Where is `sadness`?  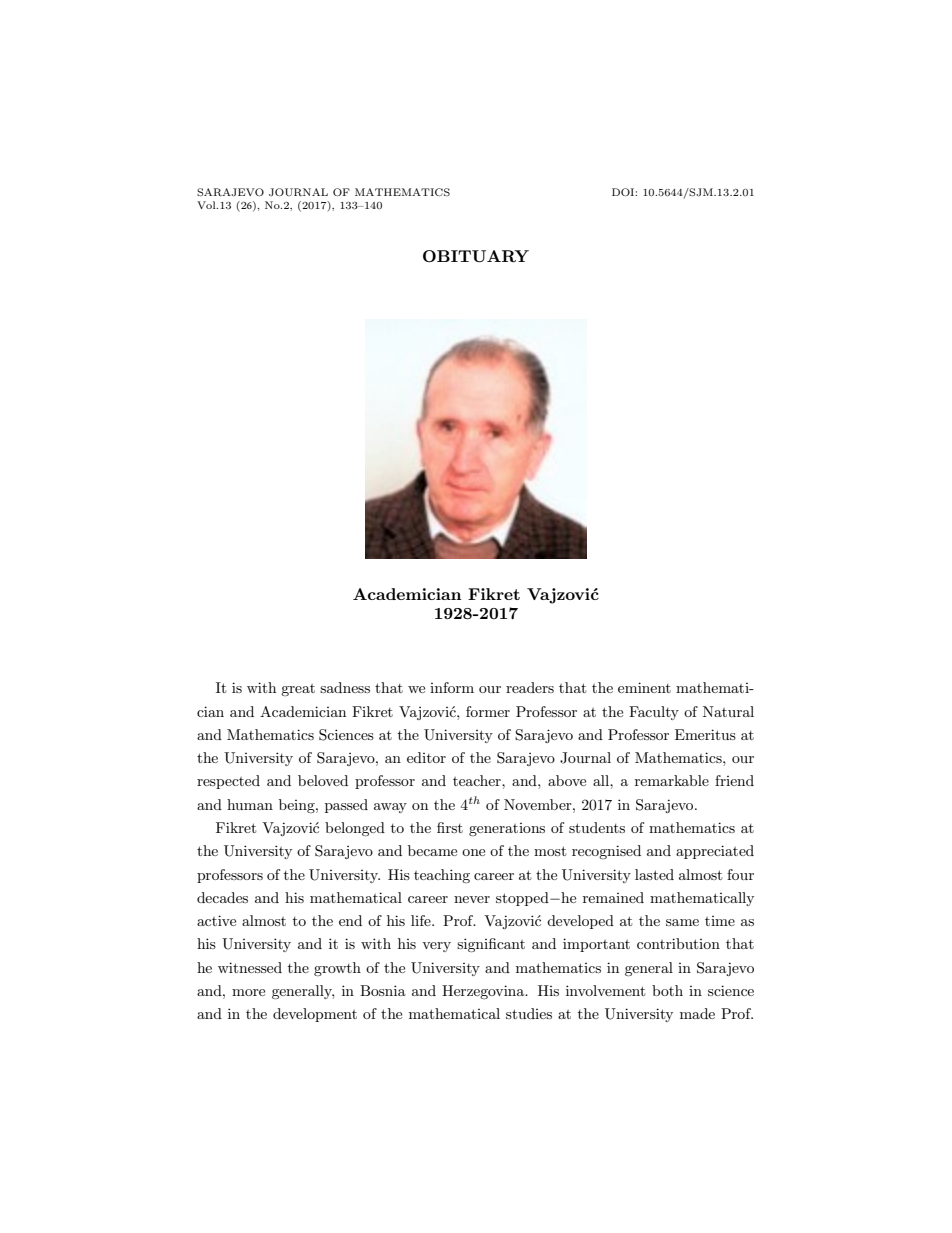 sadness is located at coordinates (345, 687).
